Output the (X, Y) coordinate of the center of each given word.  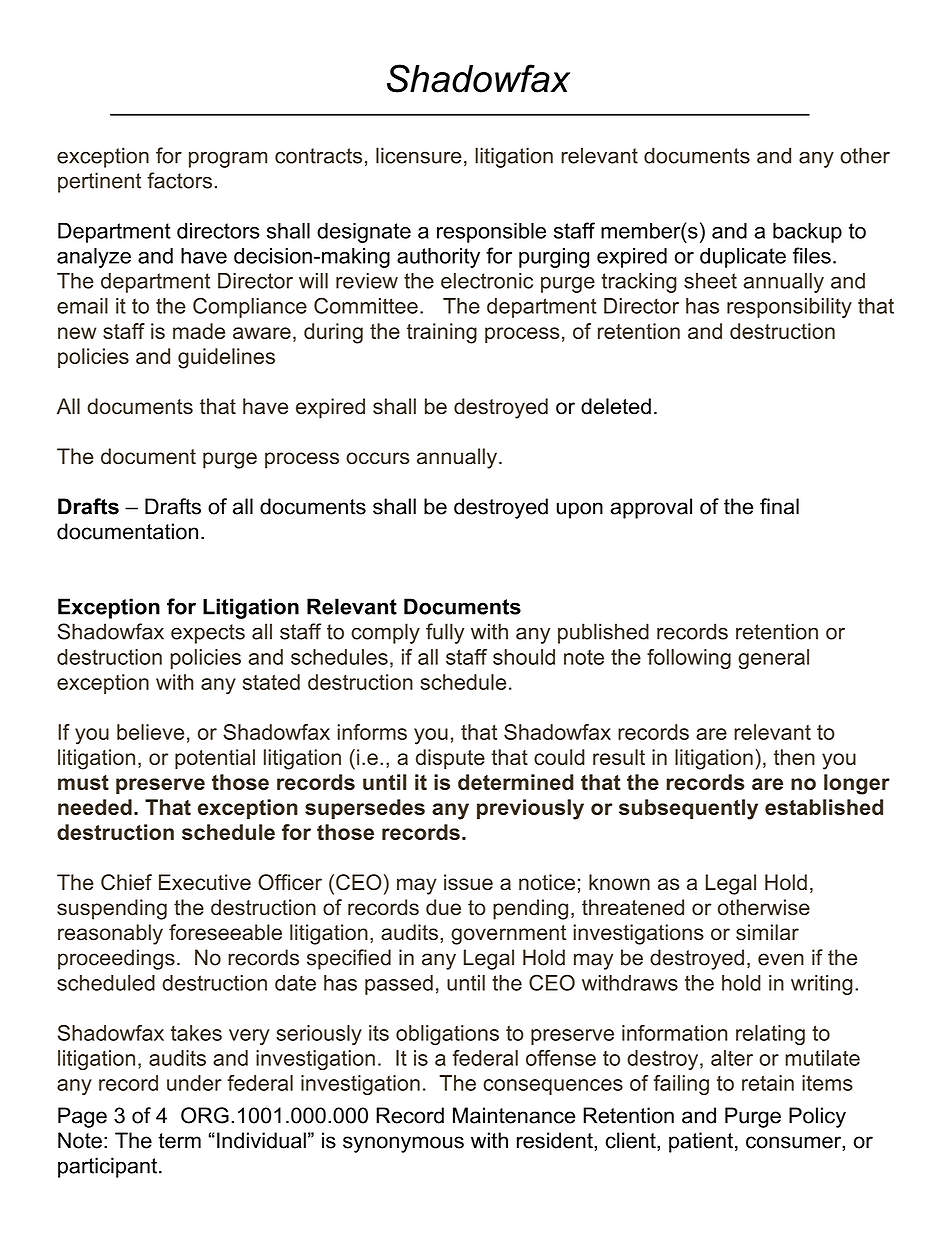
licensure (419, 155)
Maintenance (514, 1115)
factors (179, 180)
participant (107, 1167)
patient (702, 1142)
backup (807, 232)
